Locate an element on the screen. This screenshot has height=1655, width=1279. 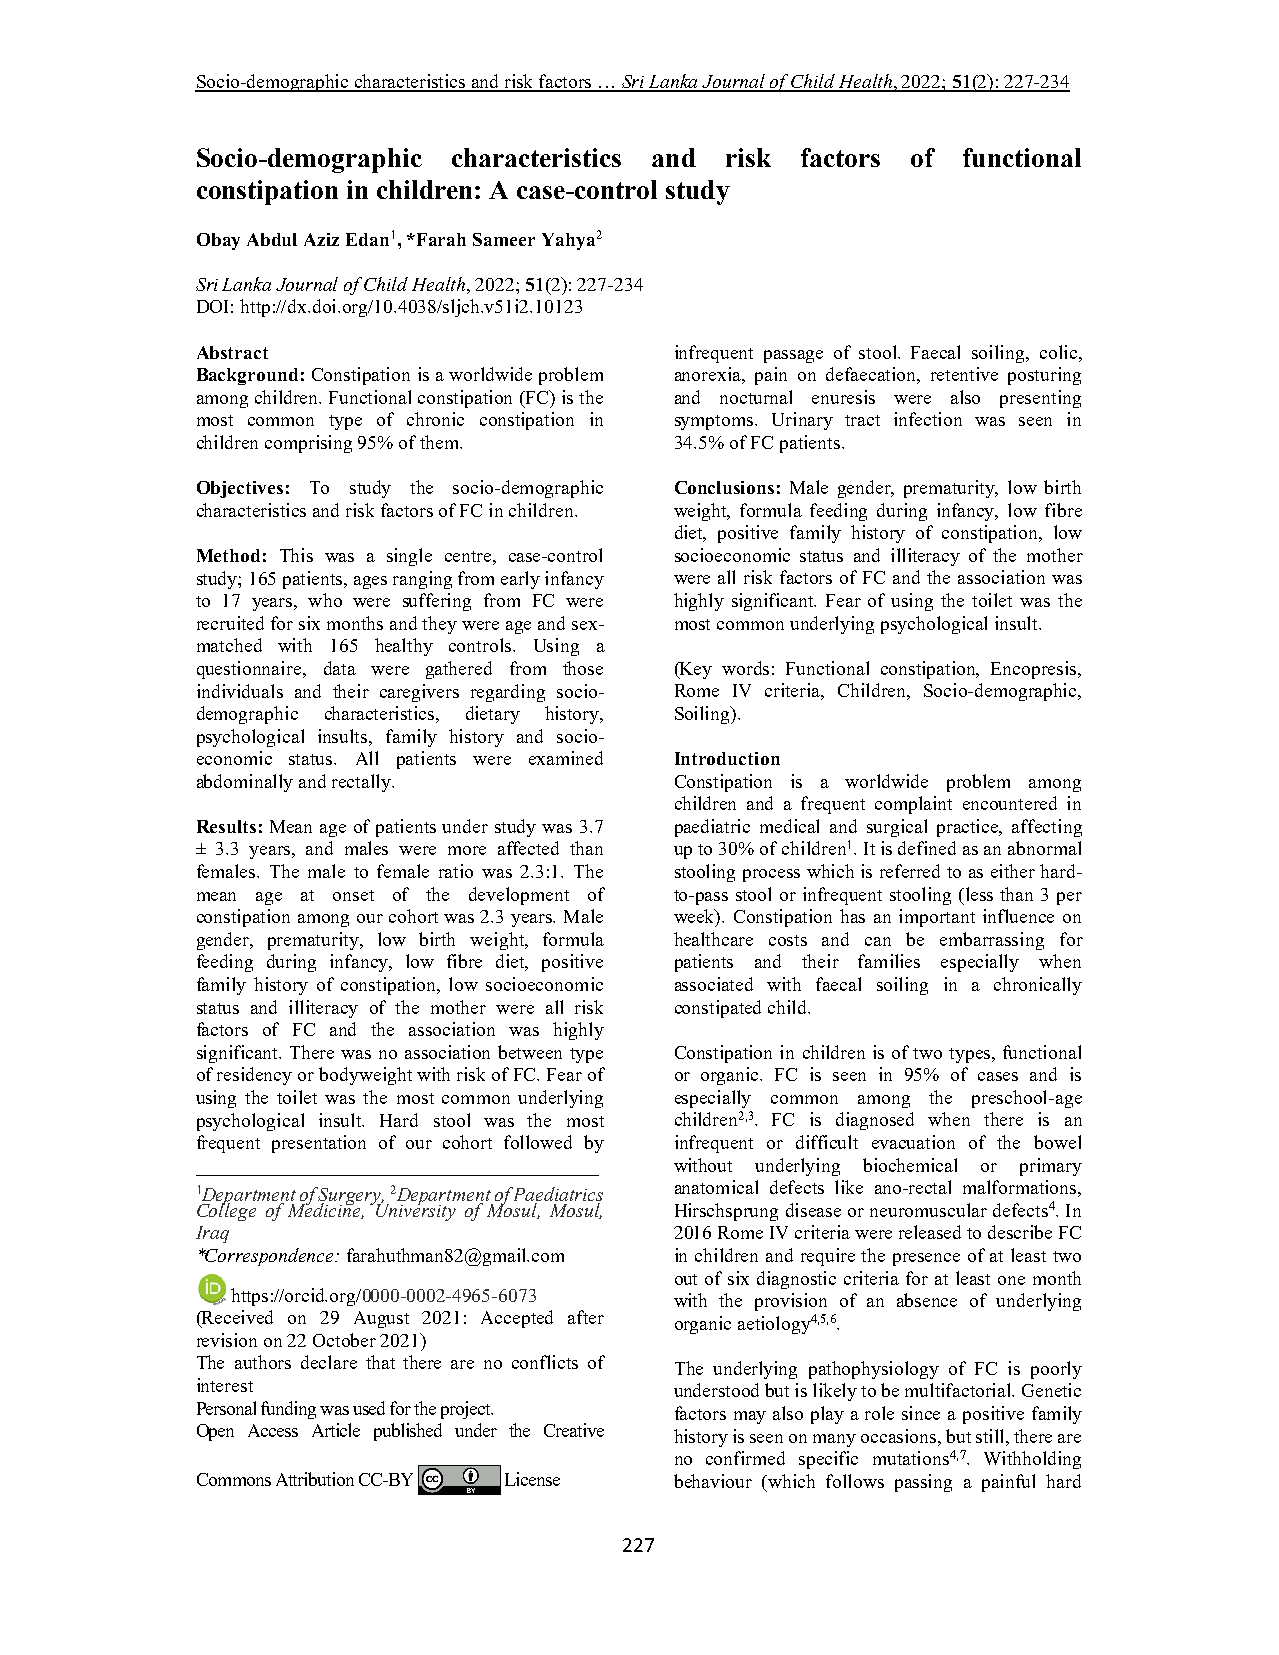
retentive is located at coordinates (964, 374).
